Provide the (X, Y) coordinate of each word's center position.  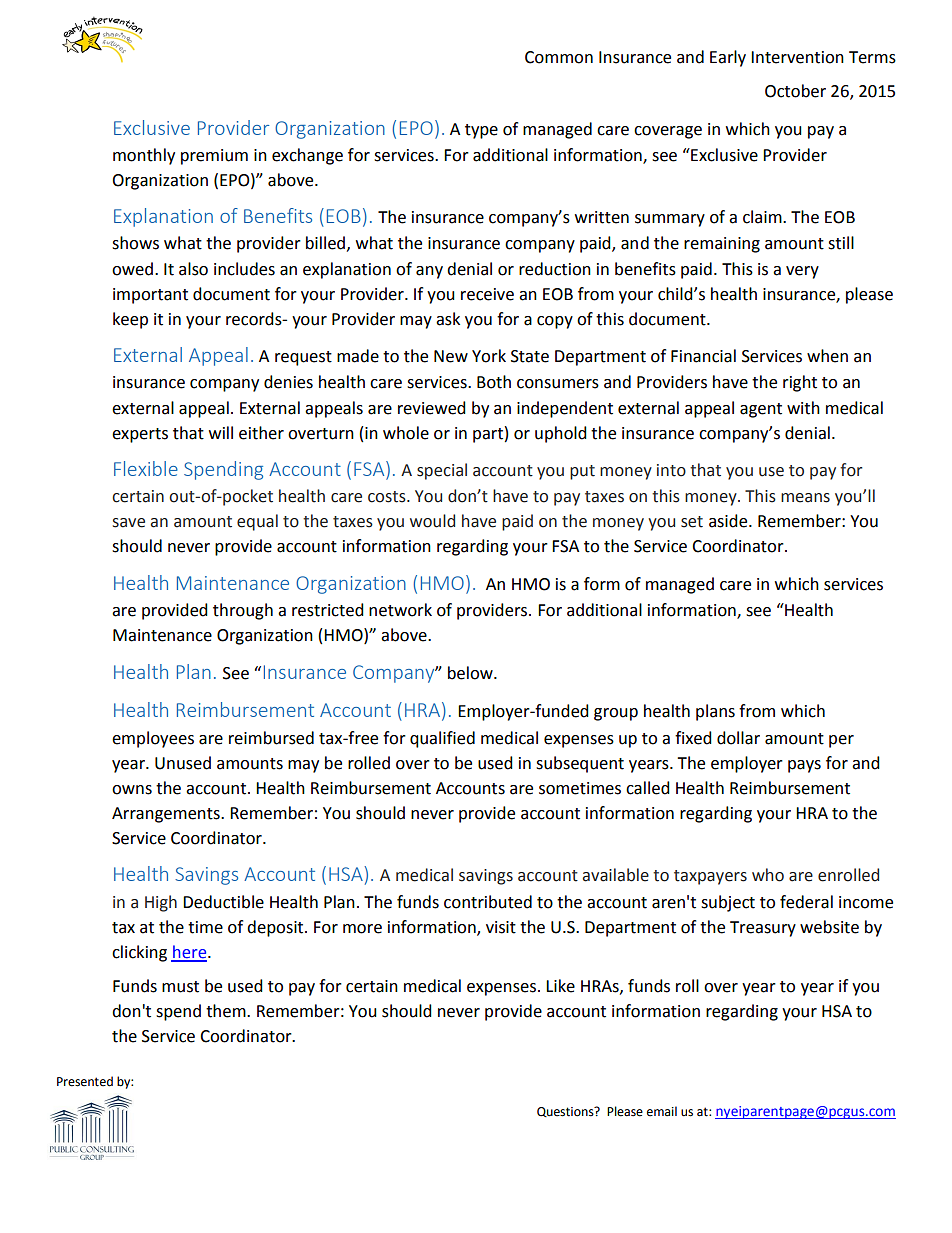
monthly (144, 156)
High (161, 903)
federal (806, 902)
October (795, 91)
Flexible (146, 468)
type (481, 131)
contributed (488, 902)
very (802, 272)
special (442, 471)
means (805, 498)
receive (487, 294)
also (193, 269)
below (471, 673)
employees (153, 739)
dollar (738, 738)
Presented (85, 1081)
